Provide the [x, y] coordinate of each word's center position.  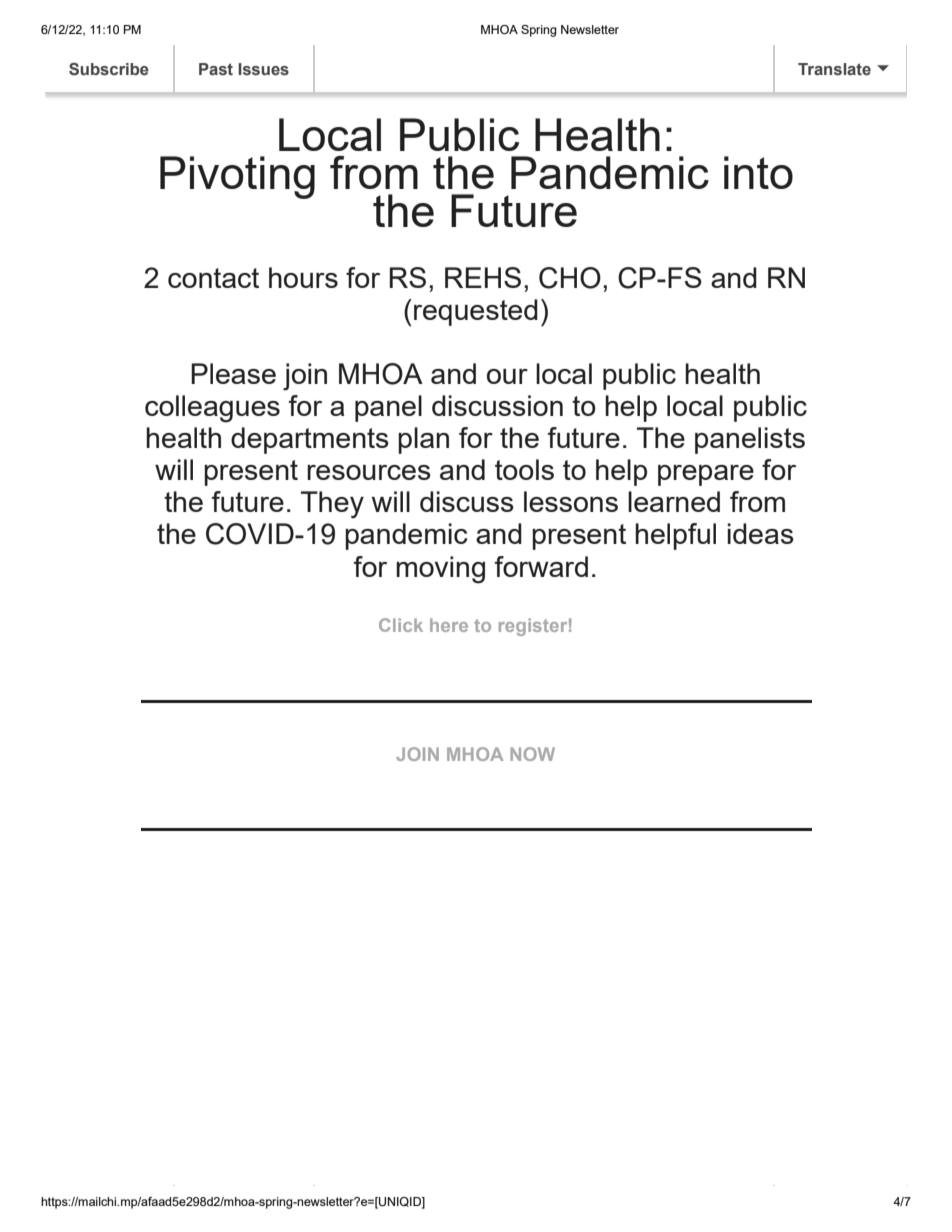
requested [476, 312]
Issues [263, 69]
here [449, 625]
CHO [570, 278]
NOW [532, 754]
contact [213, 278]
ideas [760, 533]
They [332, 504]
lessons [571, 501]
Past [216, 69]
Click [401, 625]
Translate [834, 69]
